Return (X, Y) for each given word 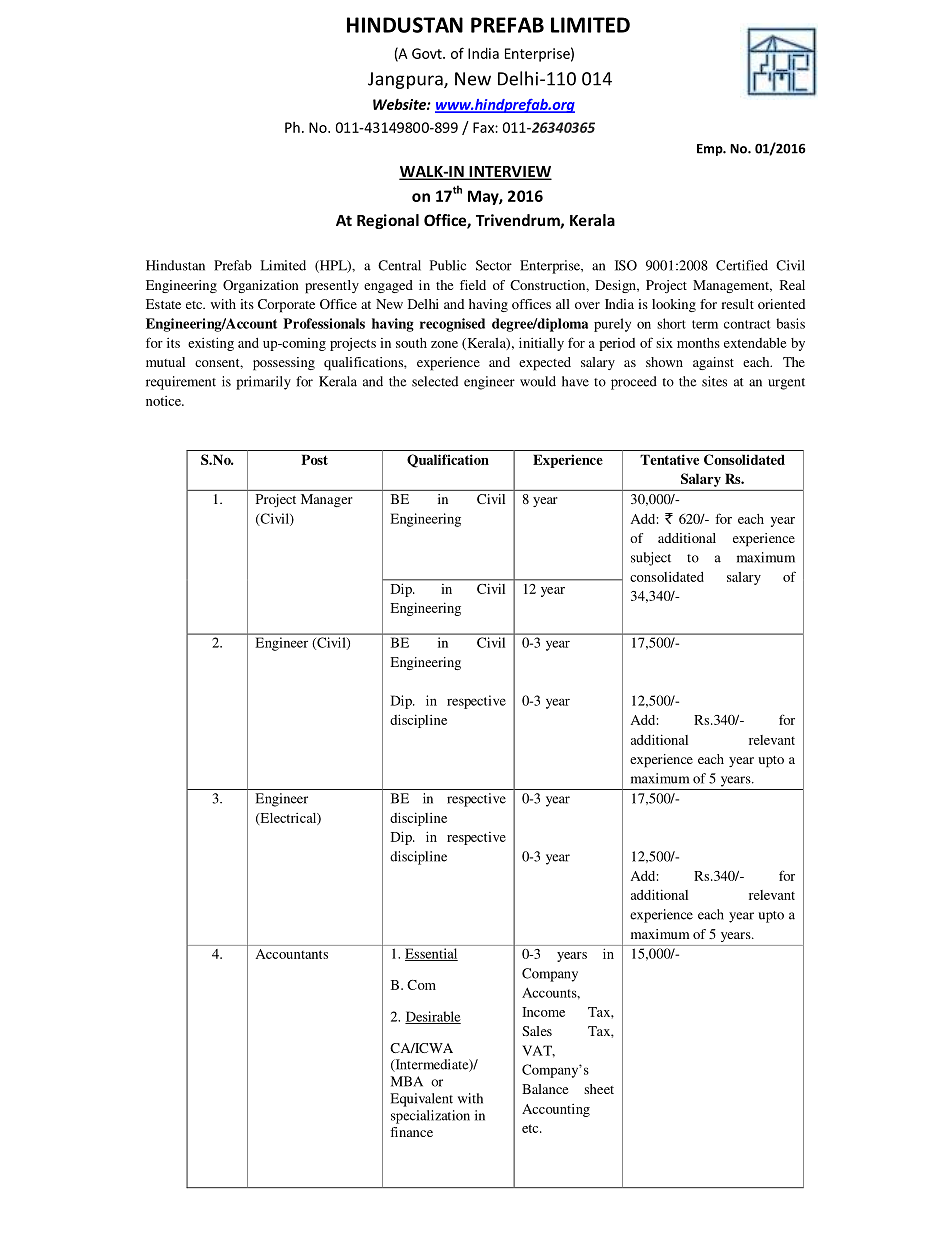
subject (651, 559)
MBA (407, 1081)
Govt (428, 53)
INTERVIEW (509, 173)
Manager (327, 500)
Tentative (669, 459)
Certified (742, 265)
